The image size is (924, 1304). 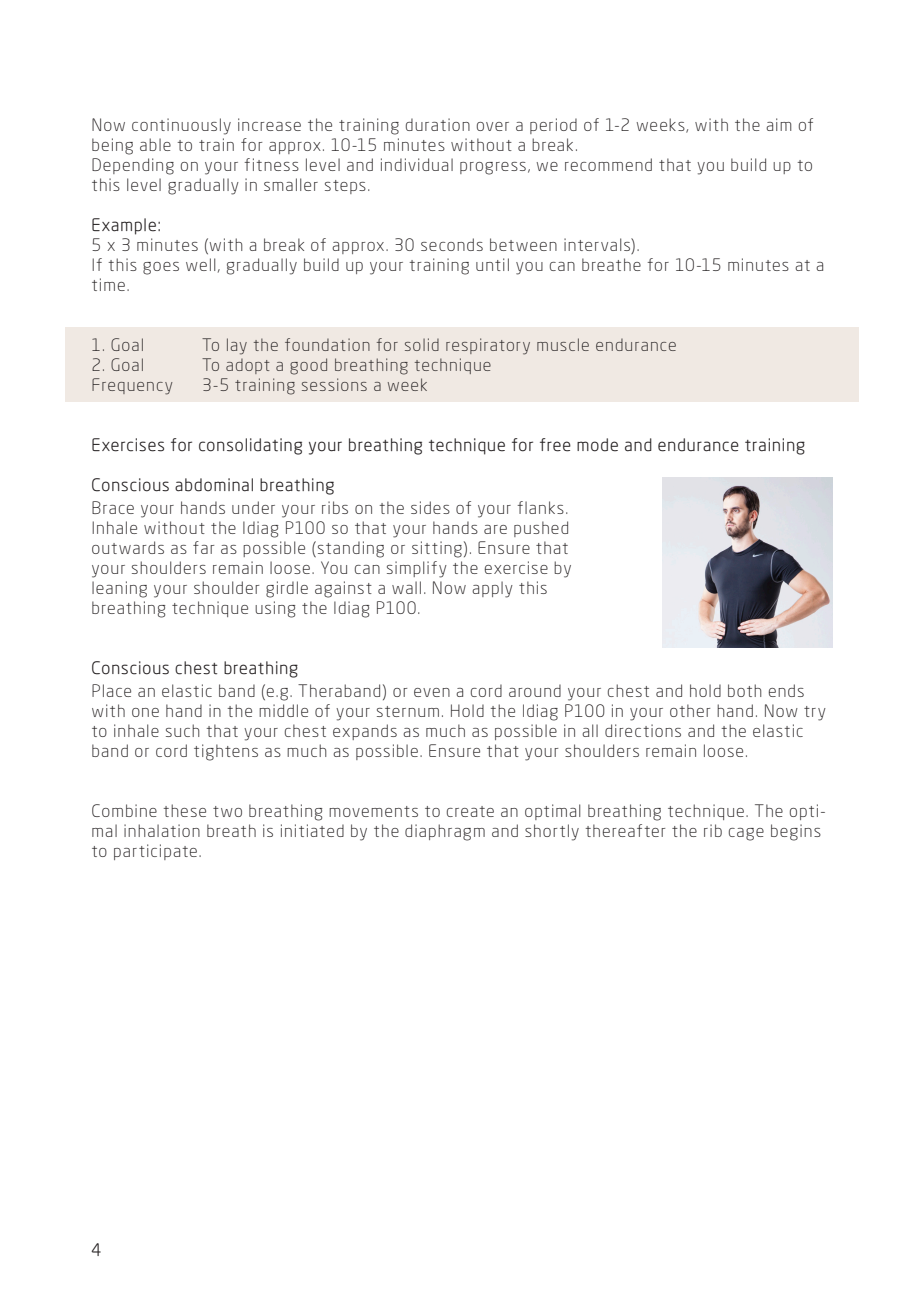 What do you see at coordinates (597, 445) in the page?
I see `mode` at bounding box center [597, 445].
